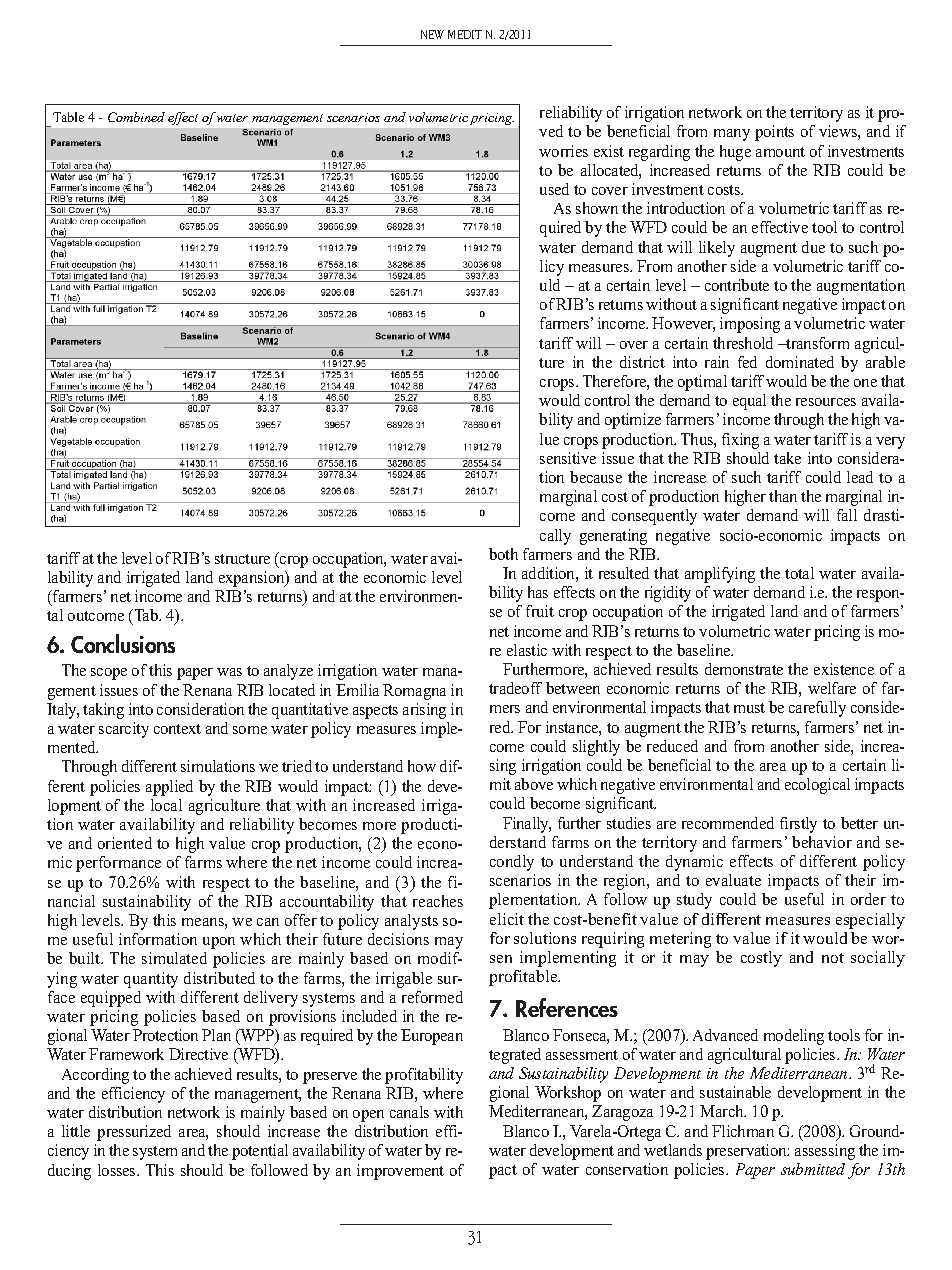 Image resolution: width=952 pixels, height=1270 pixels. I want to click on canals, so click(409, 1112).
